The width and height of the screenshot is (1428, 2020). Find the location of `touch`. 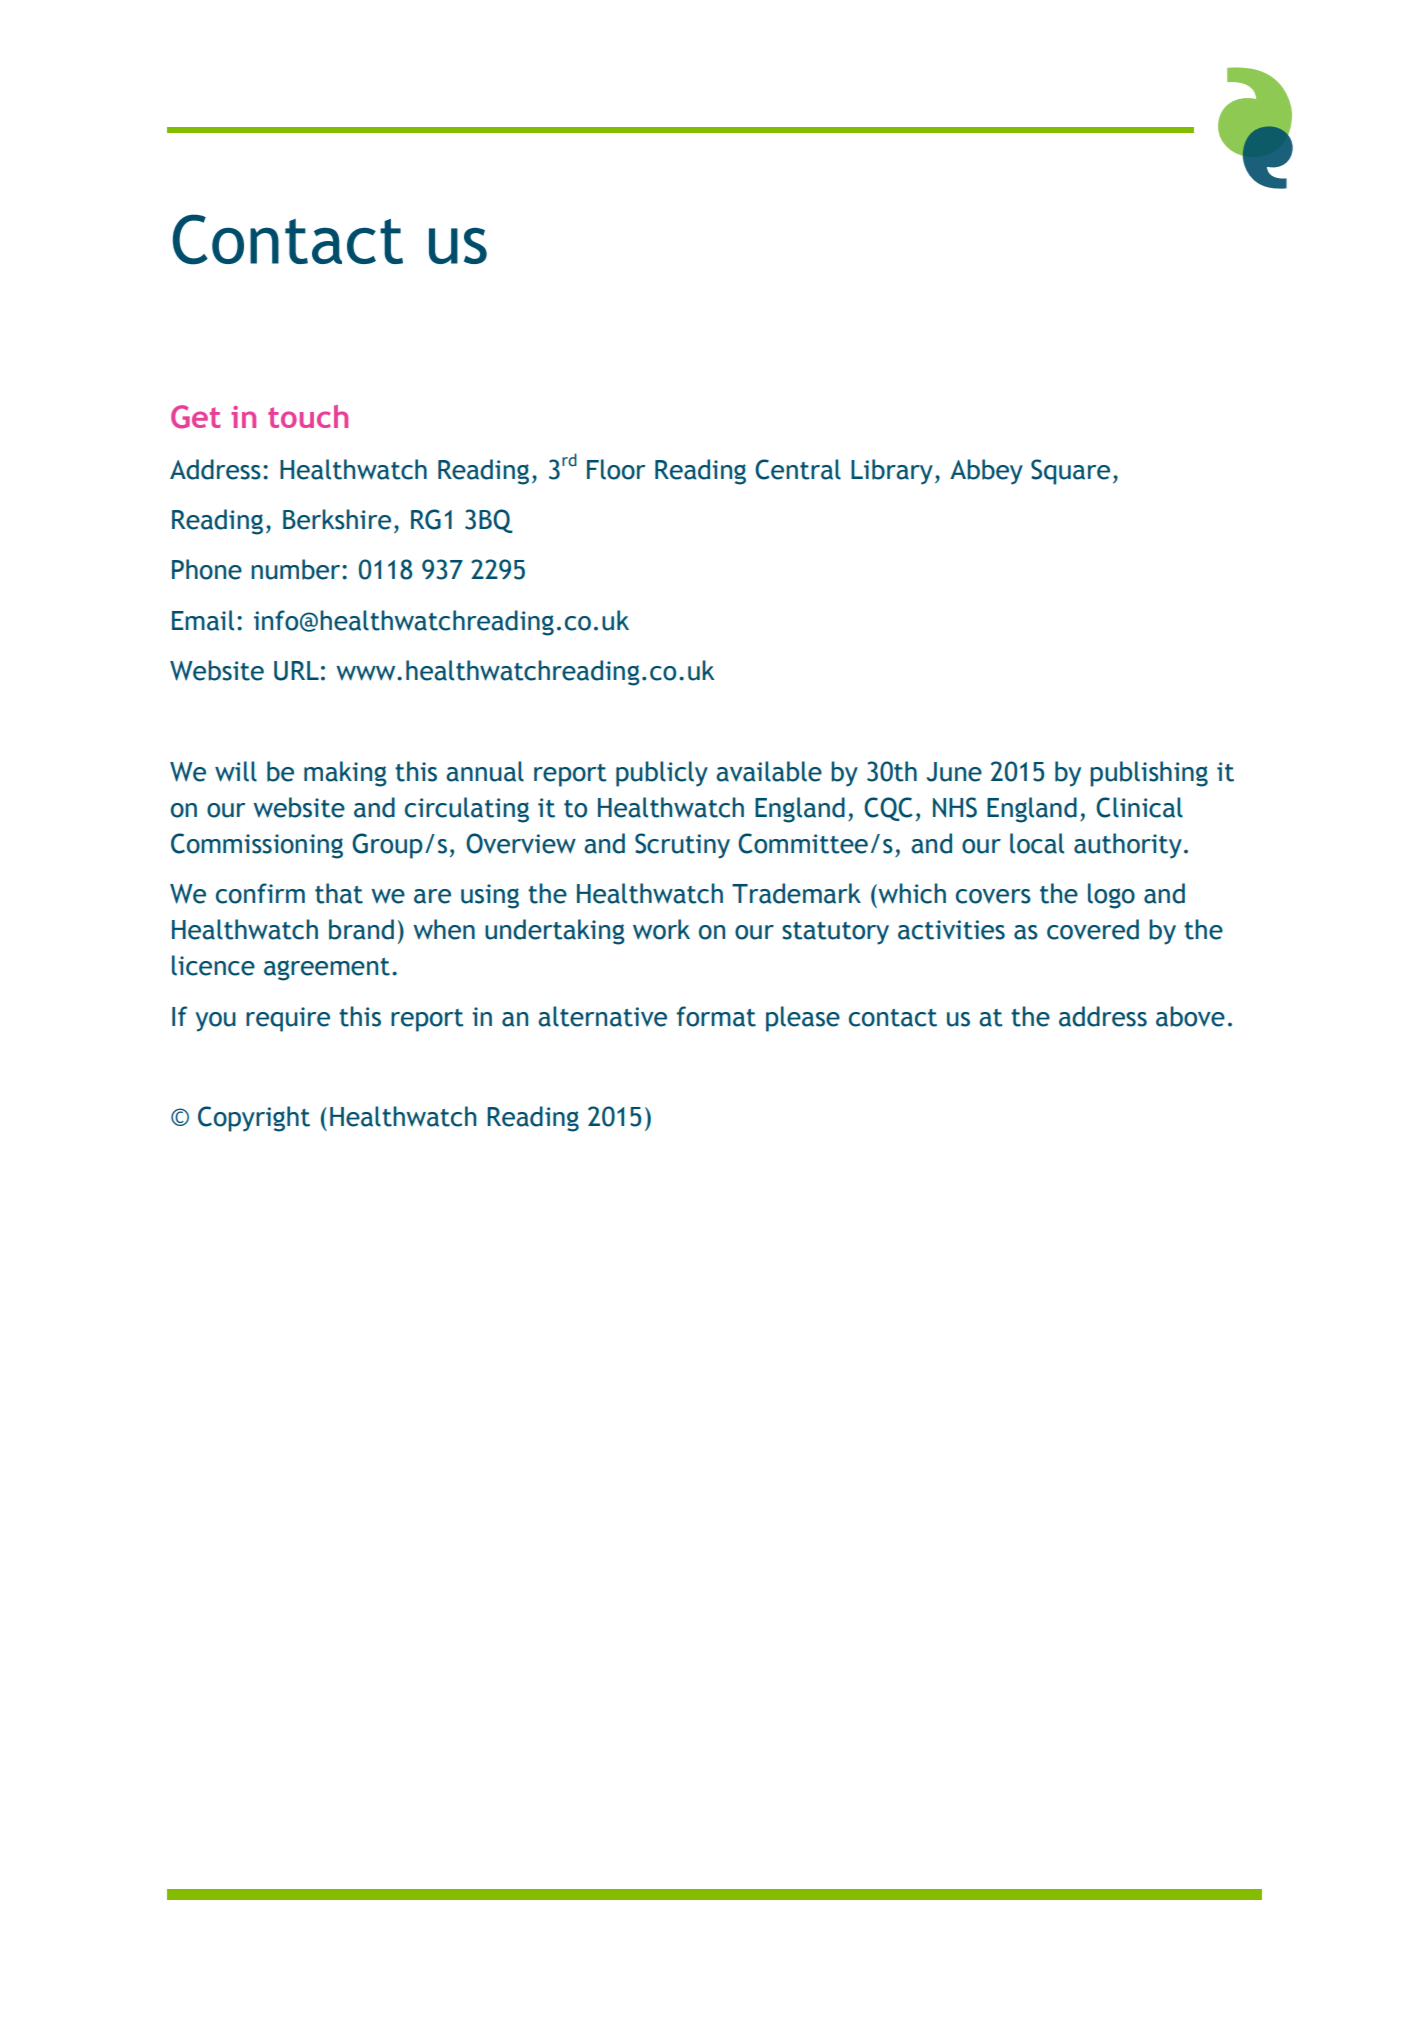

touch is located at coordinates (308, 416).
